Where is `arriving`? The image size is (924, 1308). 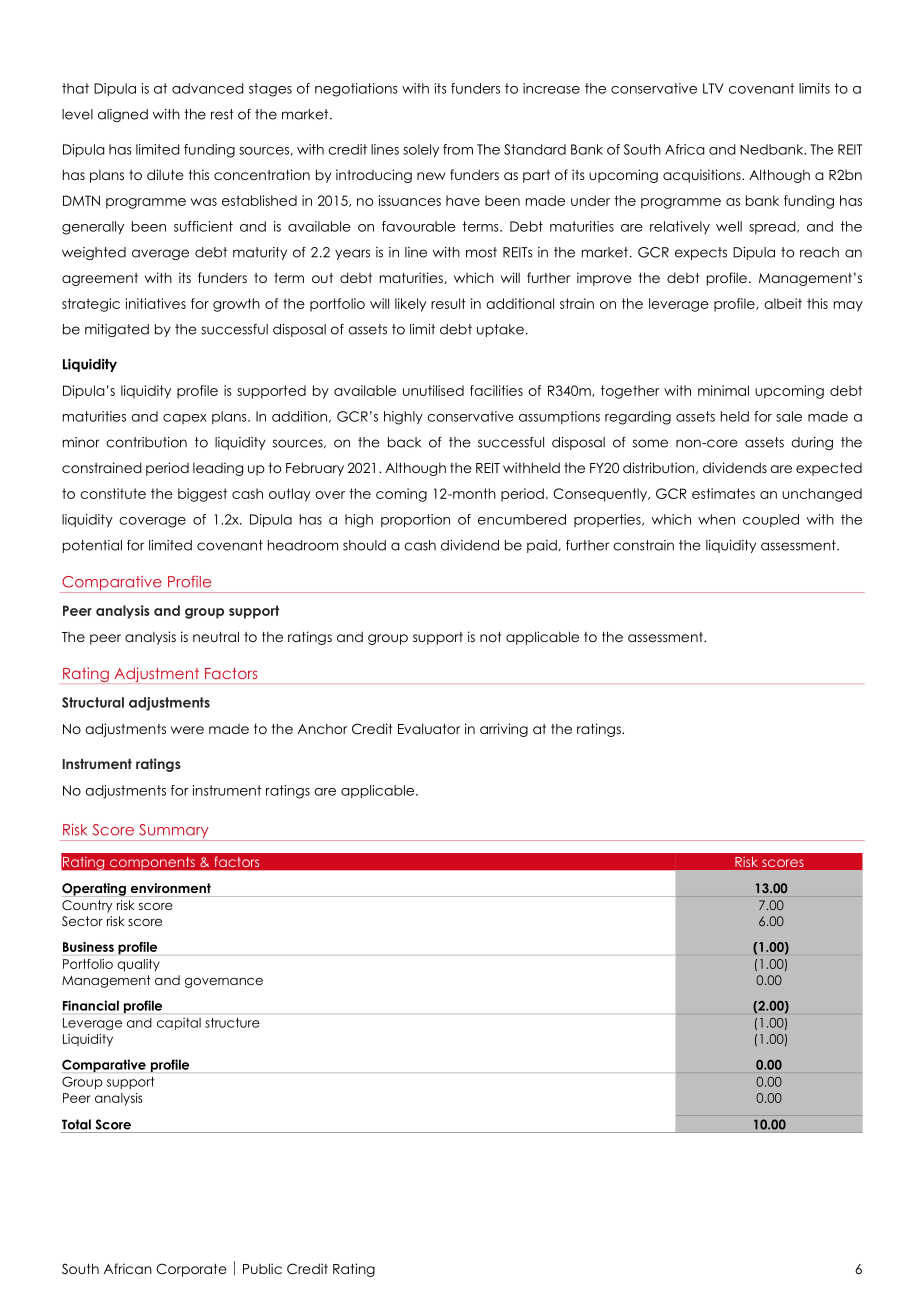
arriving is located at coordinates (504, 730).
